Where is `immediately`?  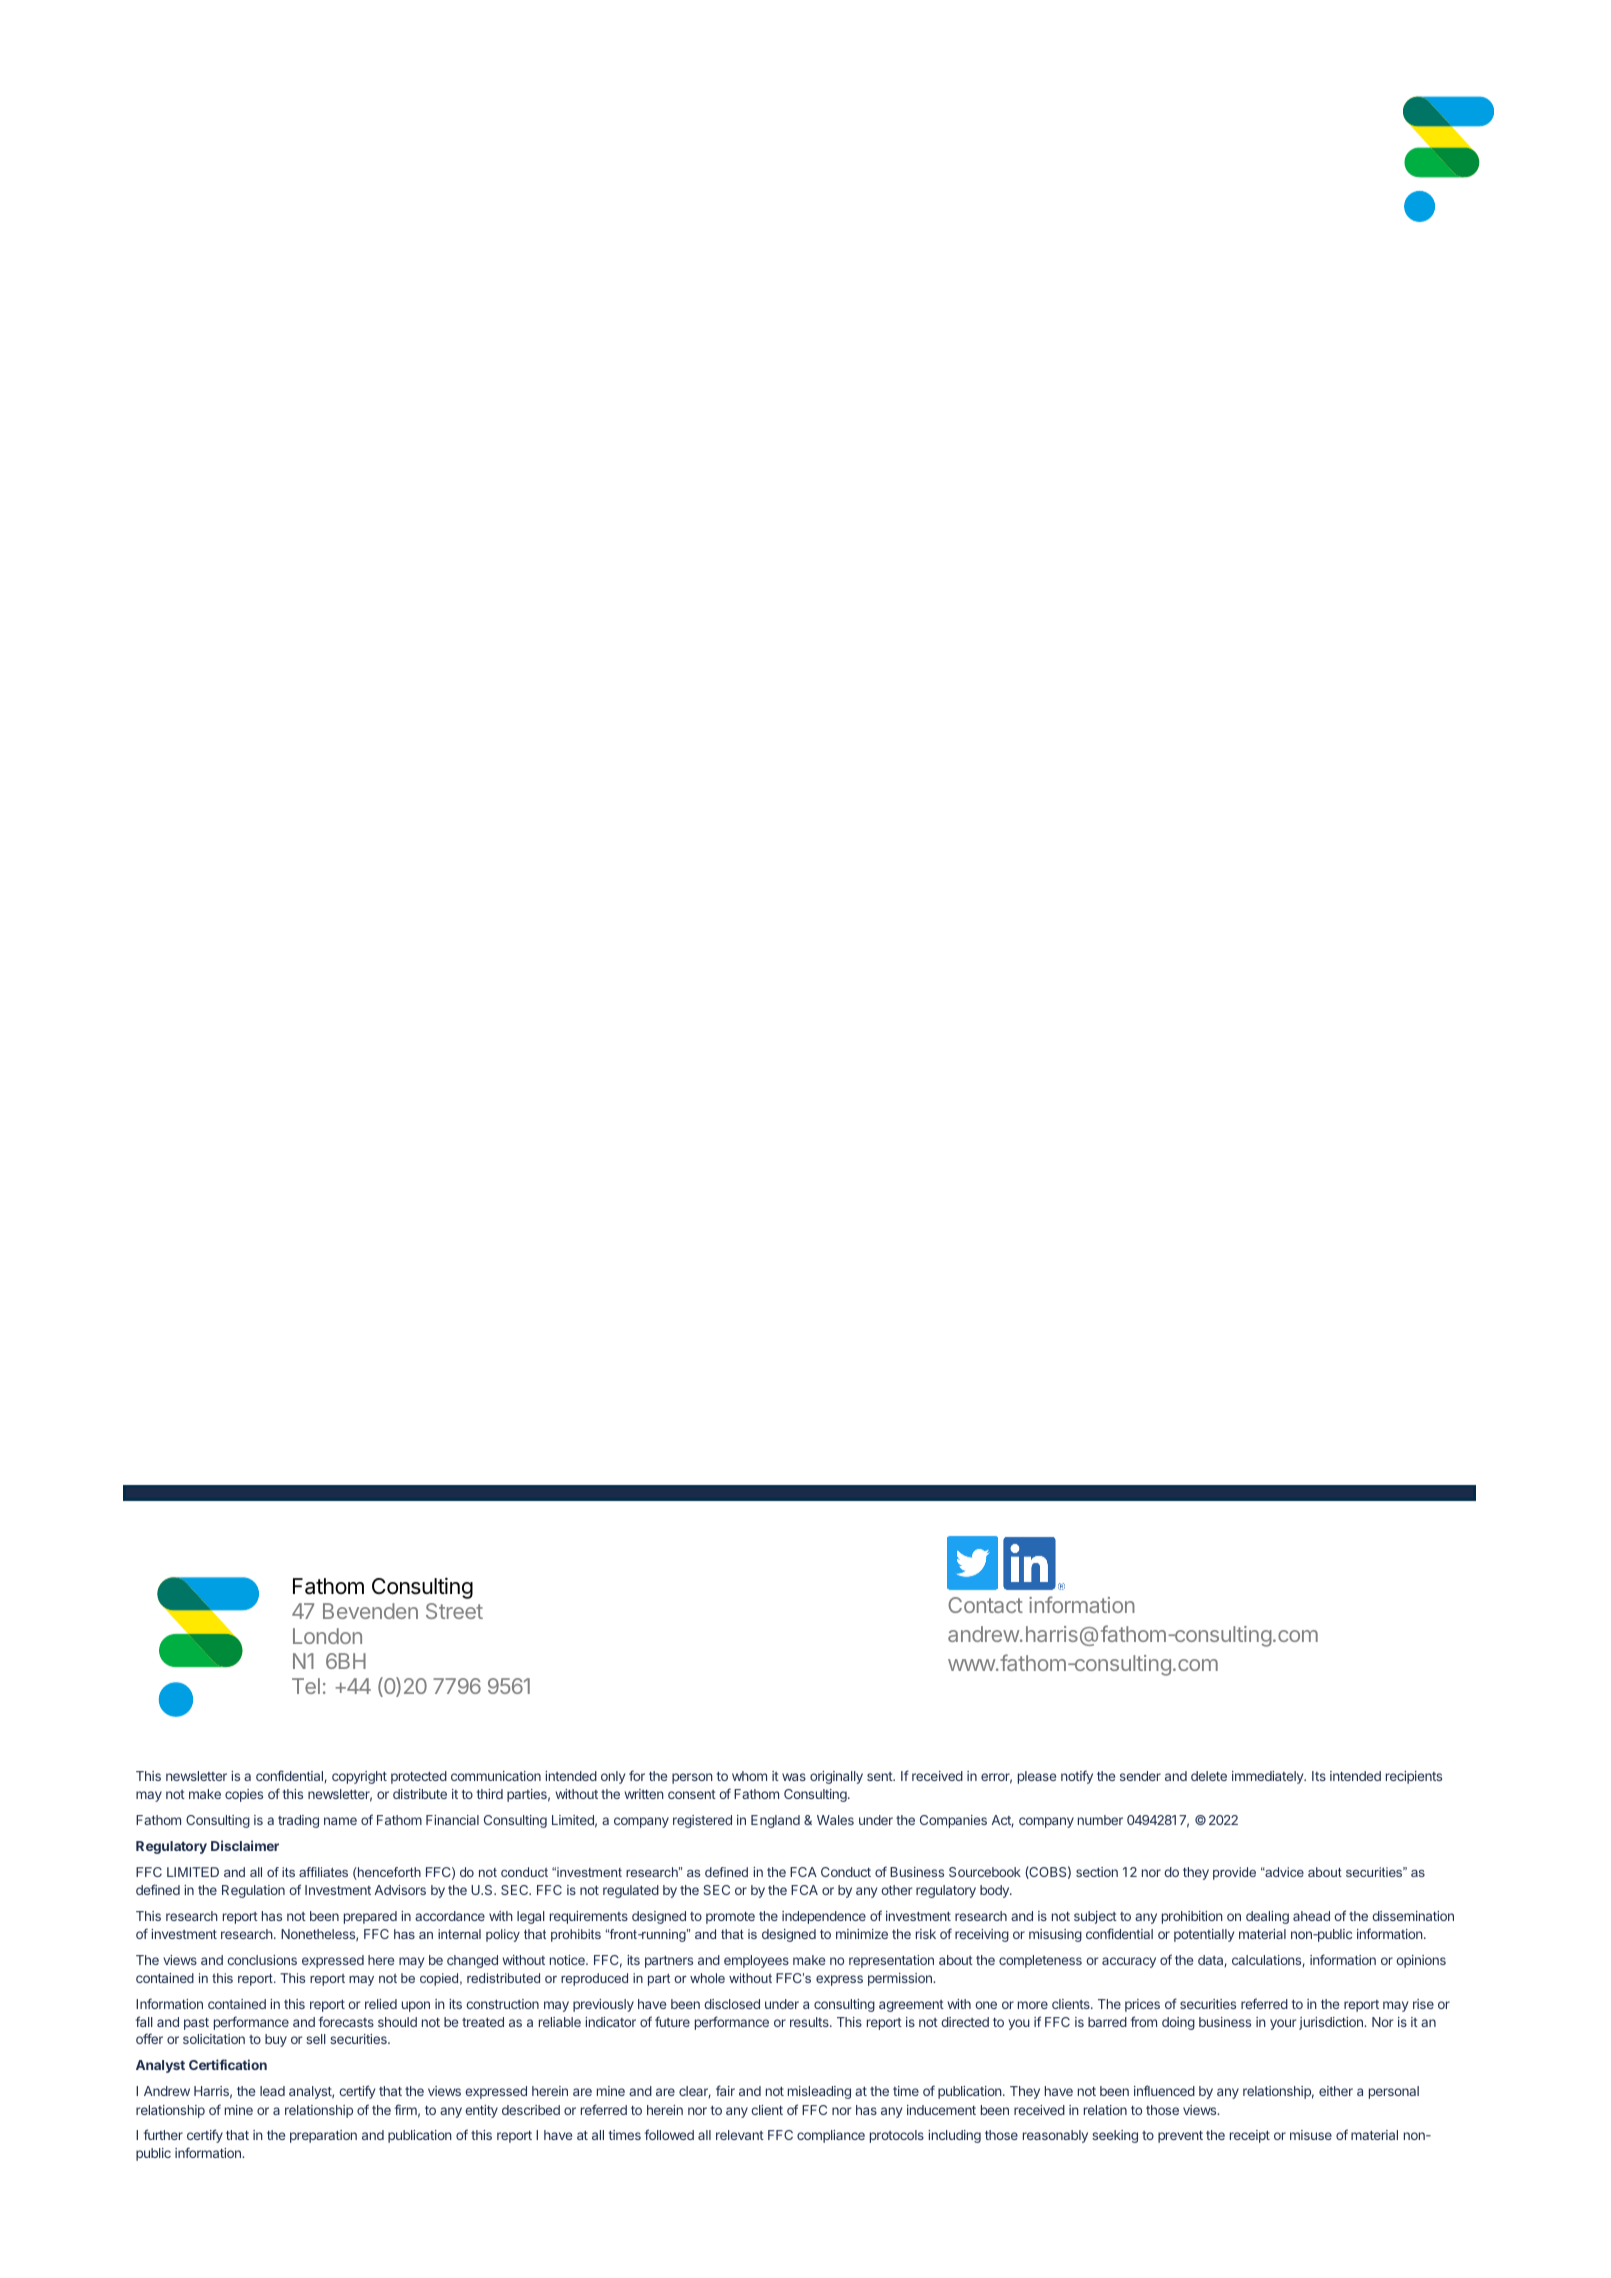 immediately is located at coordinates (1269, 1777).
